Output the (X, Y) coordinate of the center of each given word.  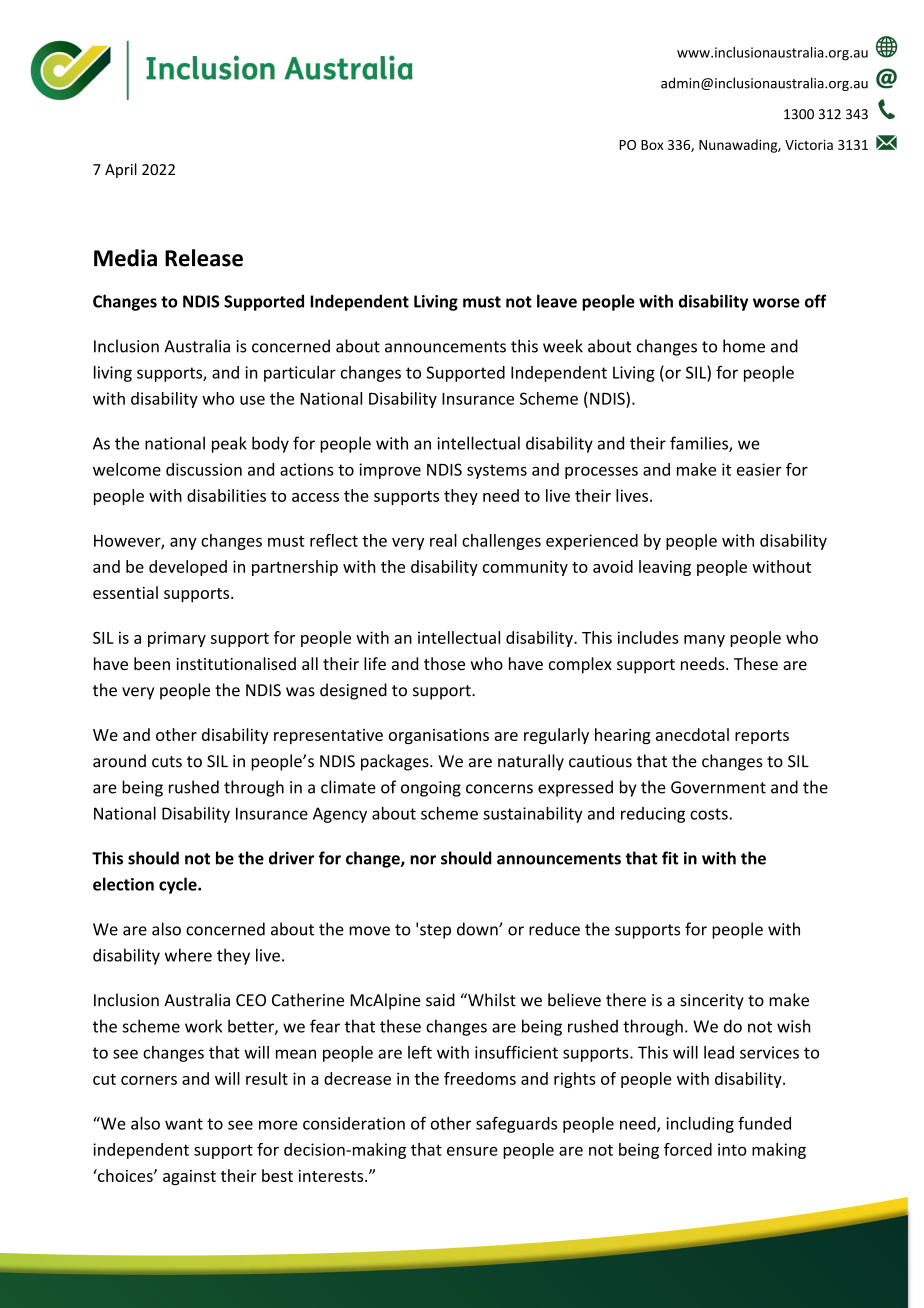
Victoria (809, 145)
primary (177, 639)
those (444, 663)
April (121, 170)
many (704, 641)
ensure (472, 1151)
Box (652, 145)
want (184, 1124)
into (732, 1149)
